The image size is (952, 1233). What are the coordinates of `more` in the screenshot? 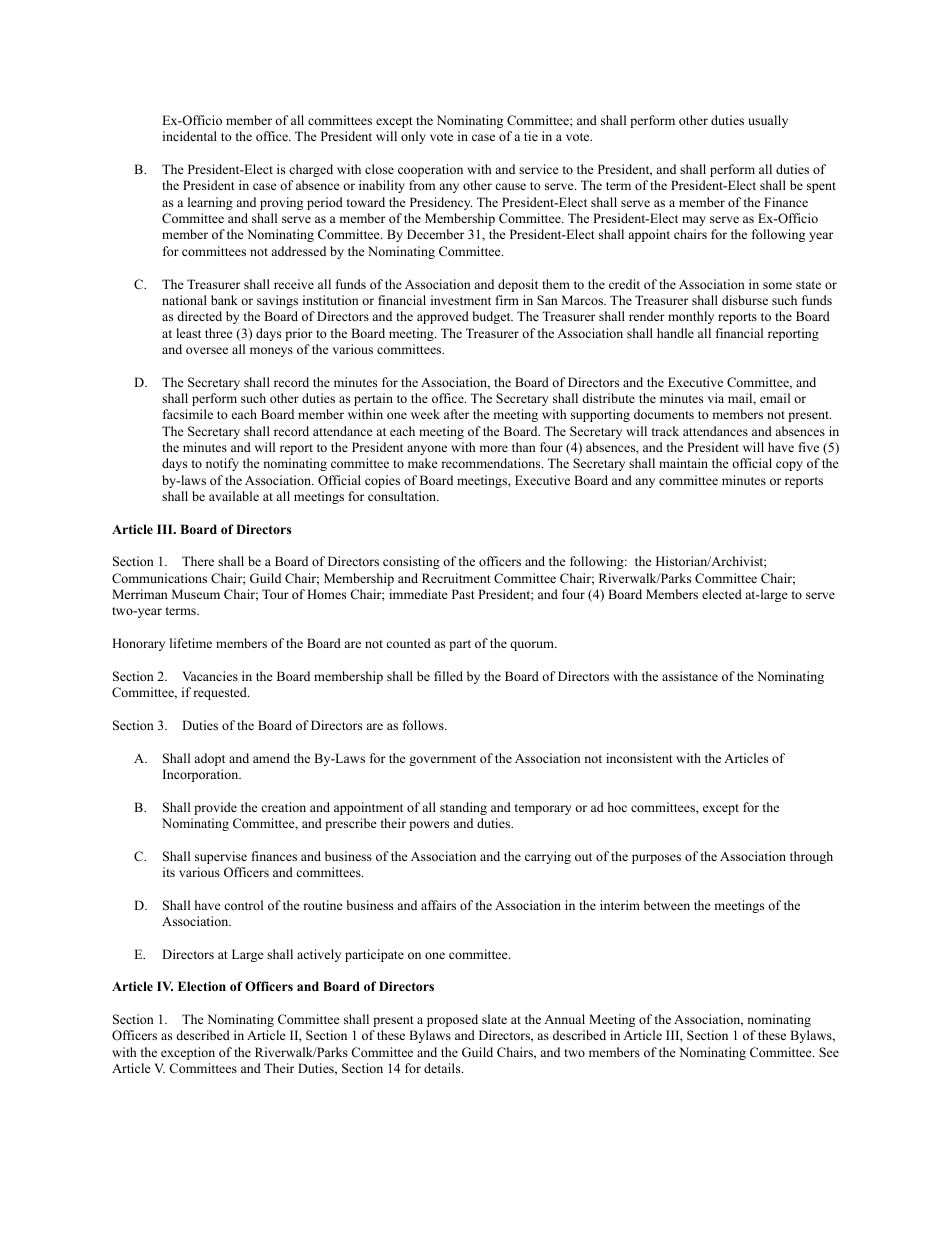 It's located at (493, 448).
